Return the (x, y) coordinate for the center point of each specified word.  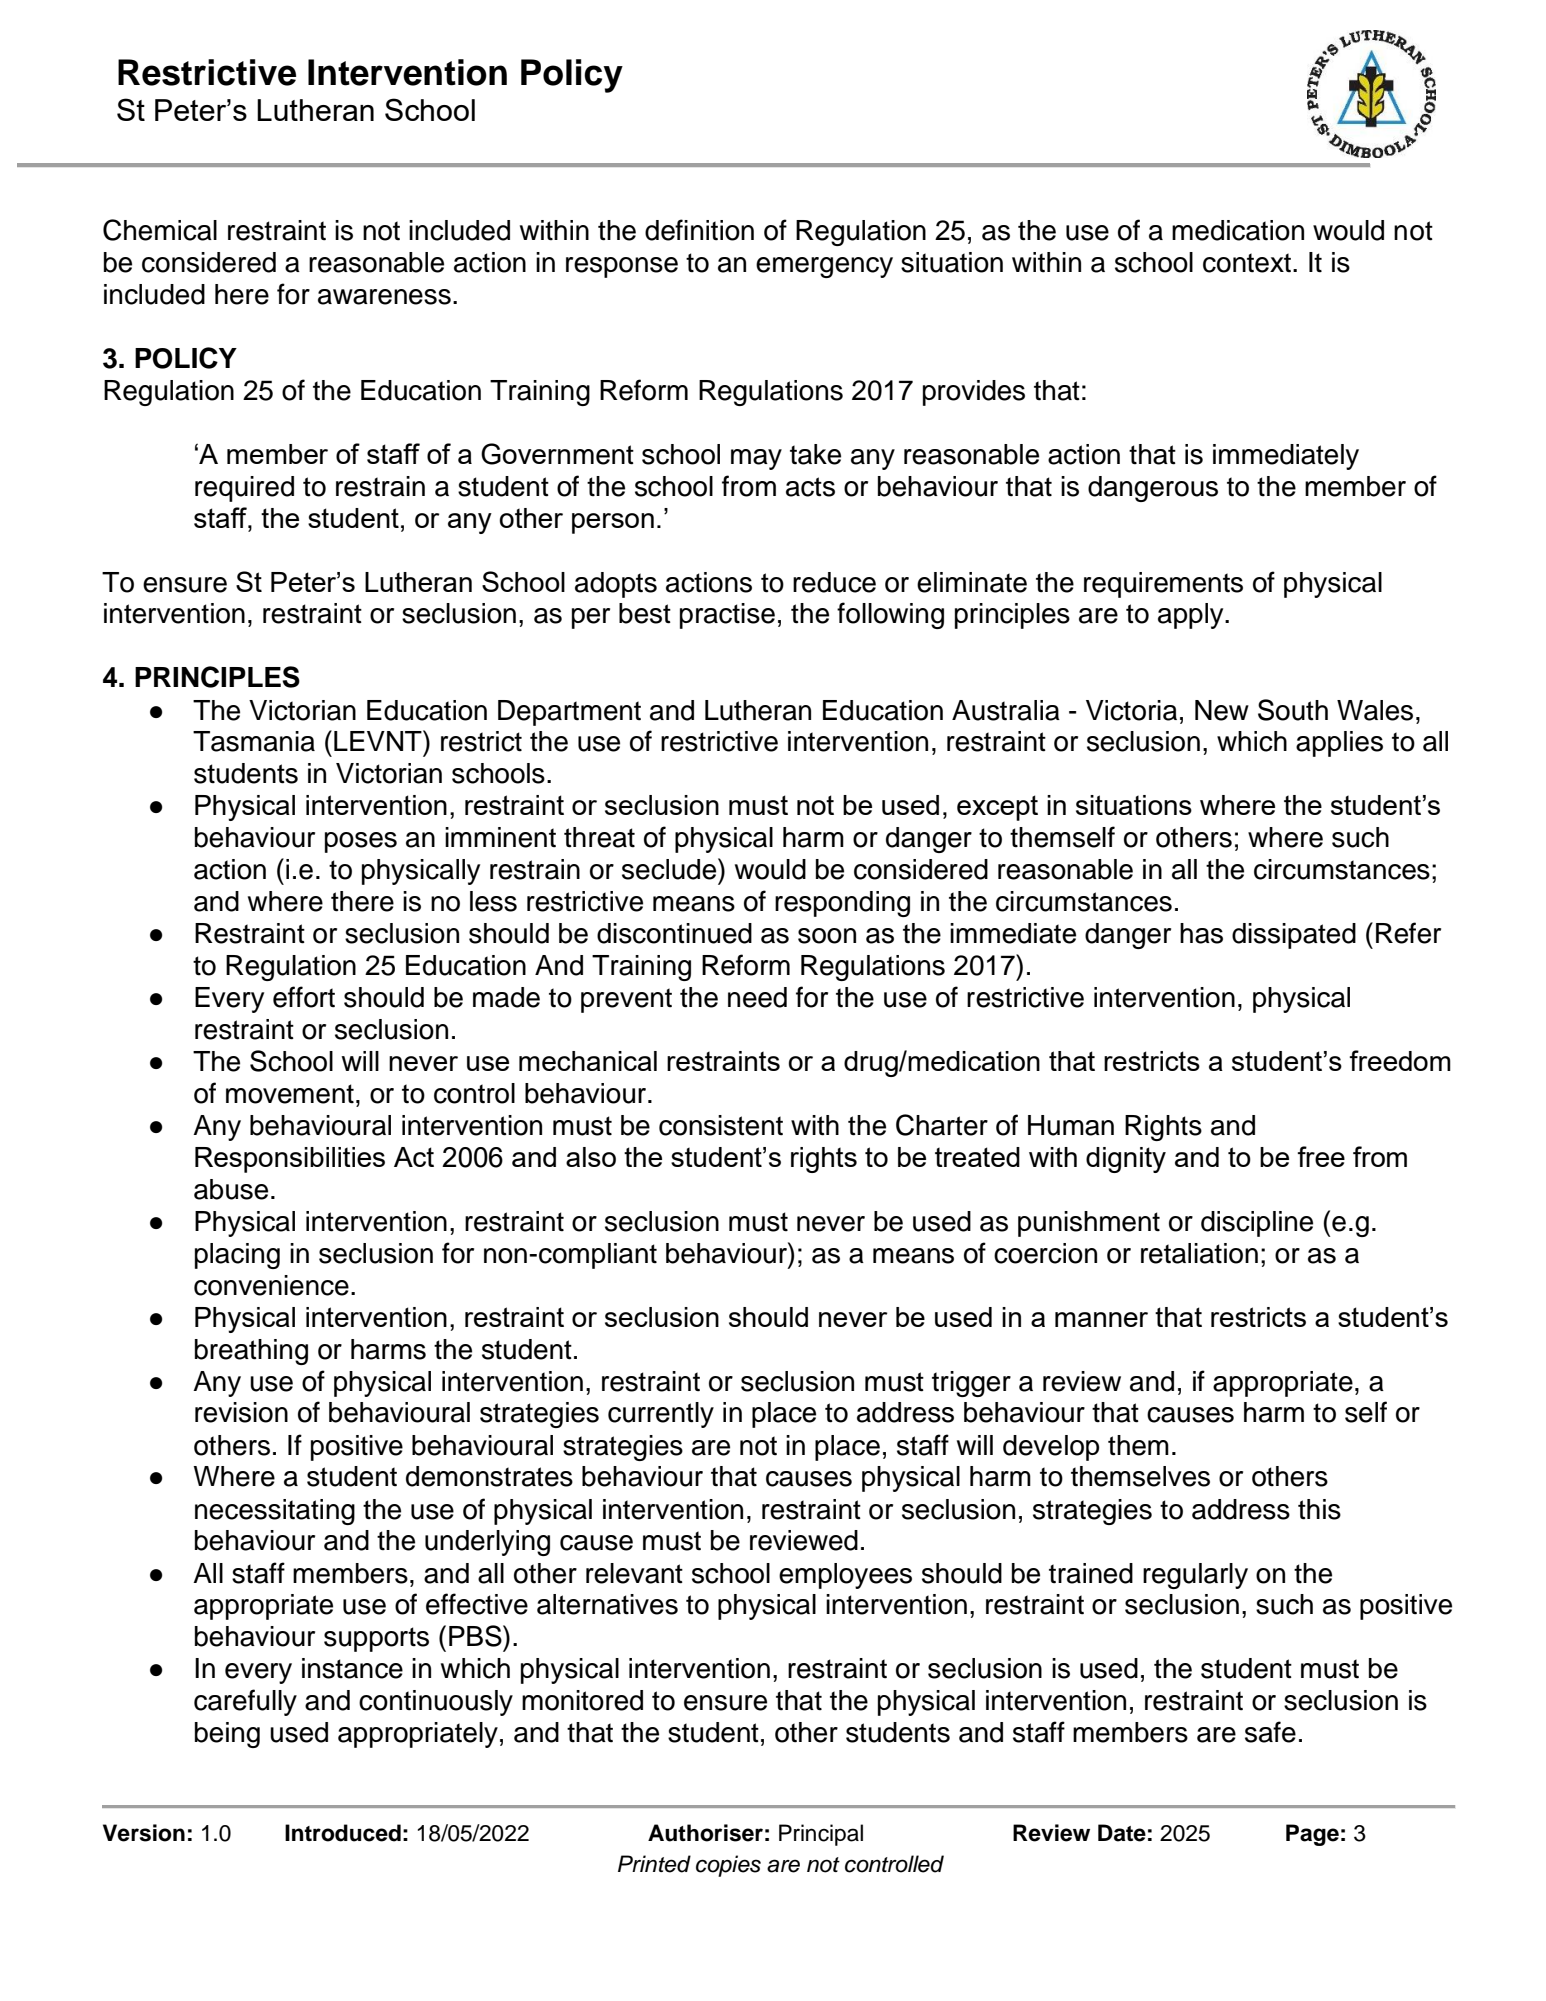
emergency (824, 267)
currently (661, 1415)
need (757, 997)
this (1319, 1509)
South (1293, 710)
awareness (384, 297)
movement (290, 1094)
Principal (821, 1835)
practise (727, 616)
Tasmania (254, 741)
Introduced (343, 1833)
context (1247, 263)
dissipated (1294, 936)
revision (241, 1412)
